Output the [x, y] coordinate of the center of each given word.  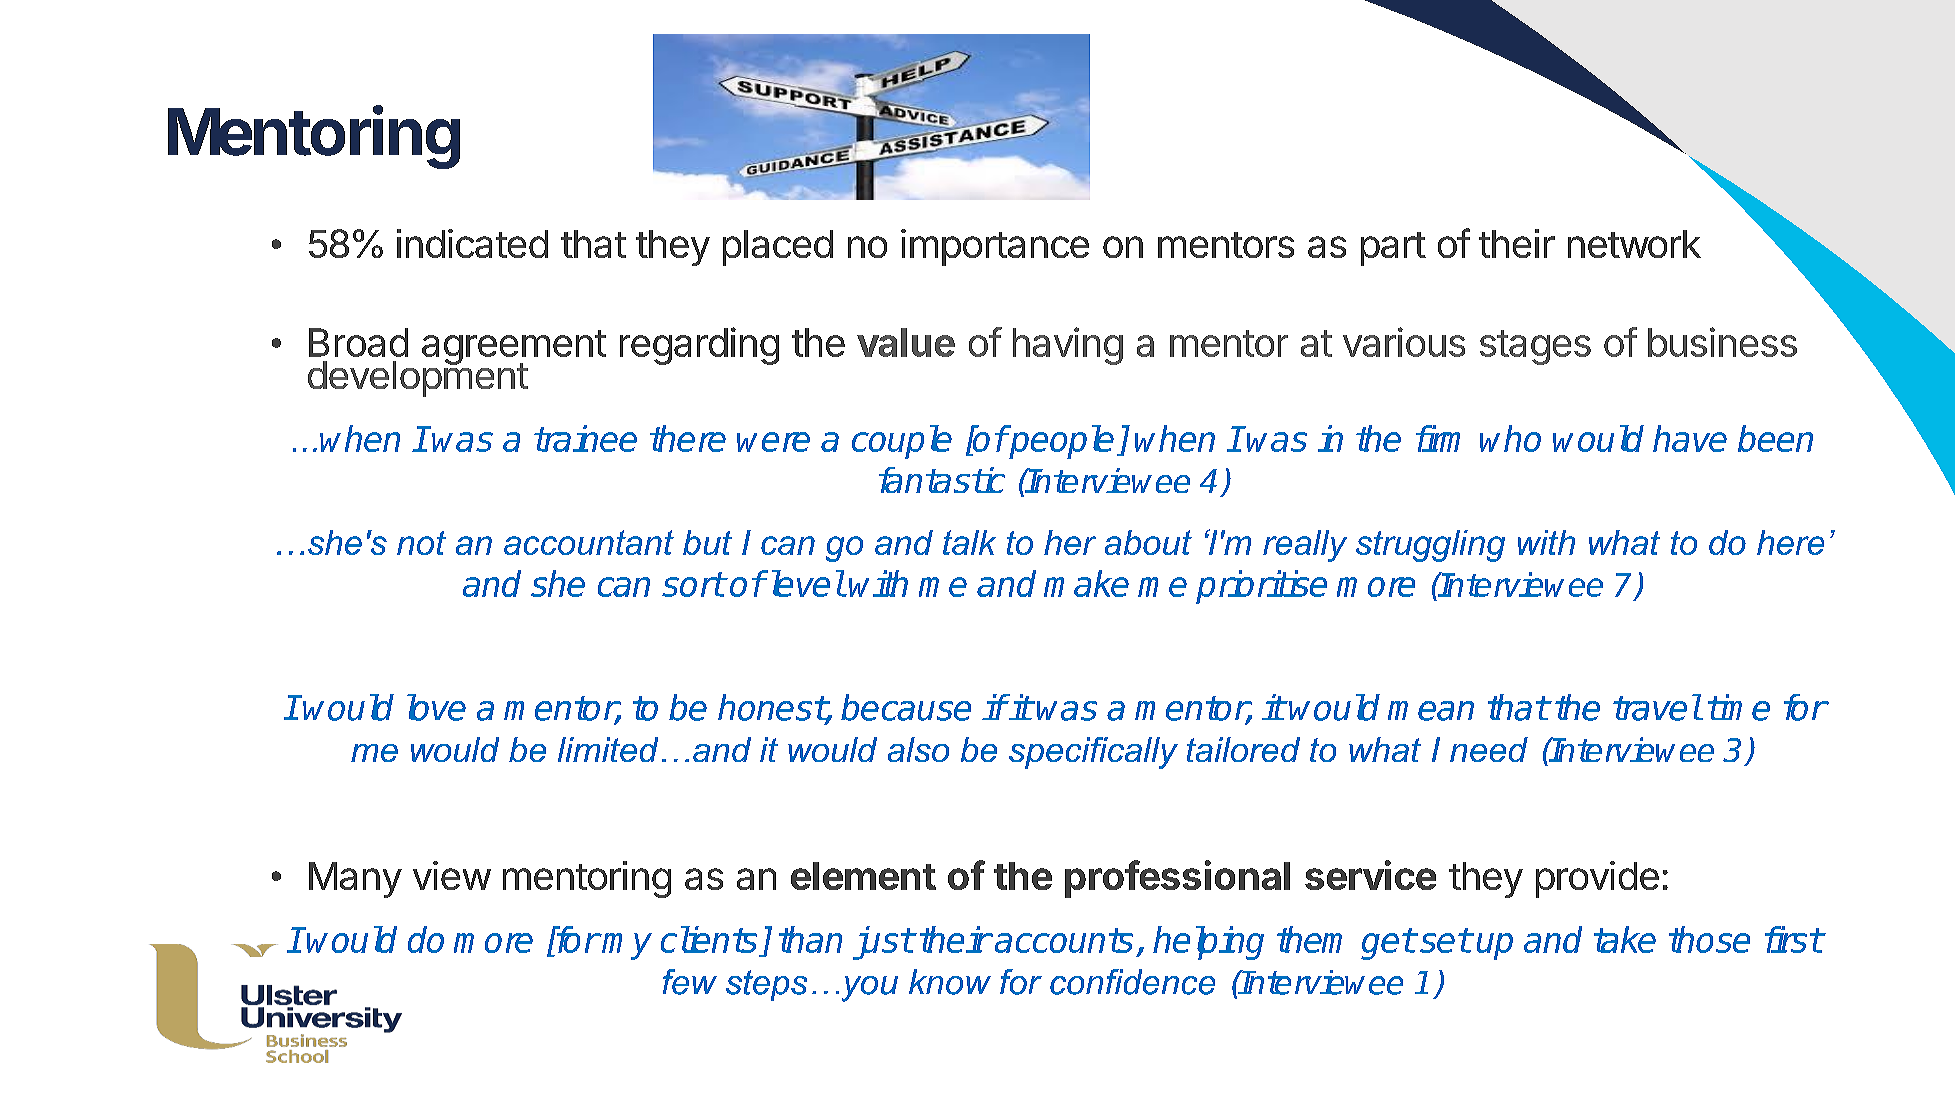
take [1625, 939]
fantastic [942, 480]
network [1634, 244]
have [1690, 438]
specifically [1093, 753]
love [436, 707]
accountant [589, 542]
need [1489, 749]
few [690, 982]
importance [995, 247]
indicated [472, 243]
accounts [1064, 940]
